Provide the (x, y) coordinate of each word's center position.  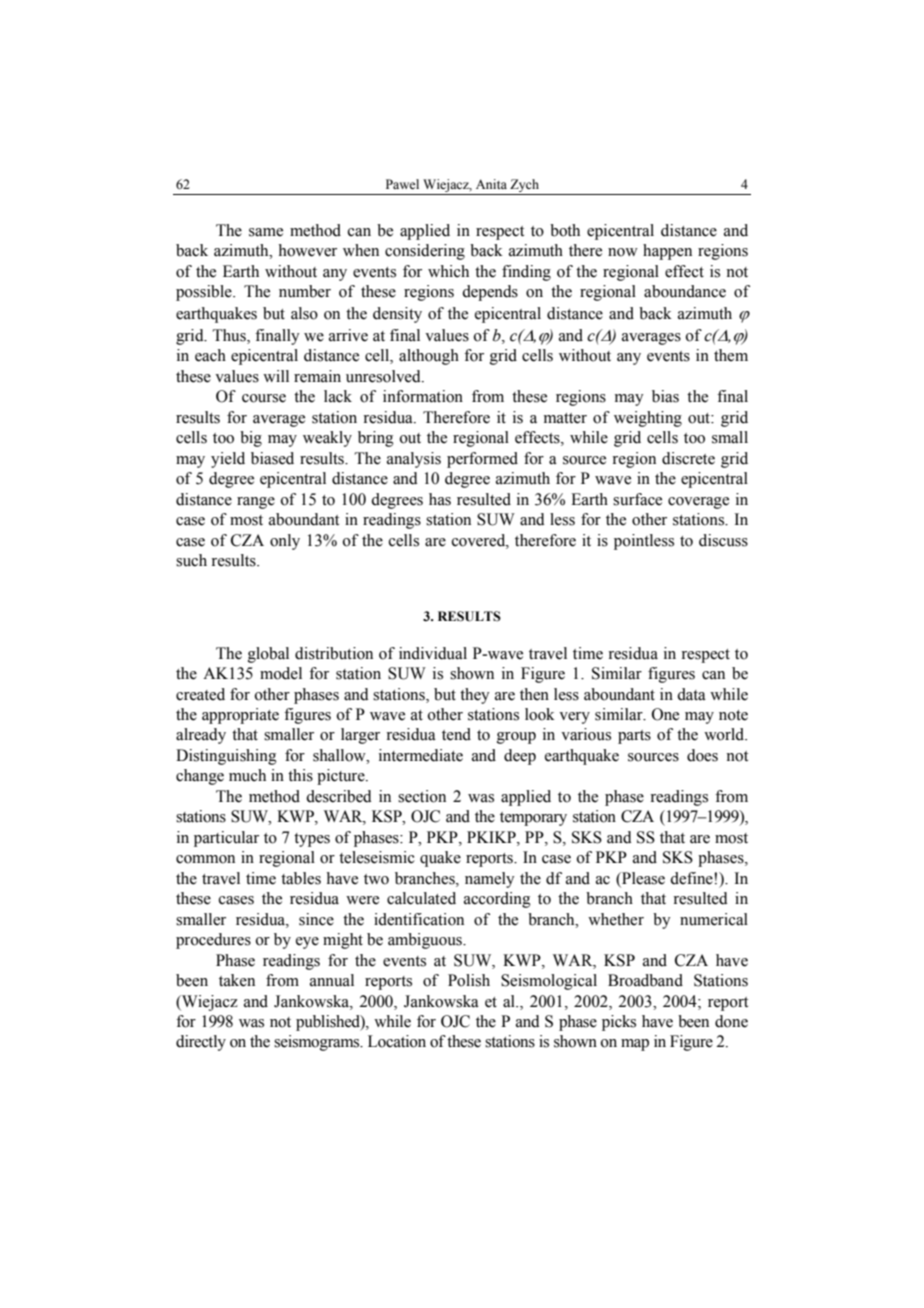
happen (667, 252)
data (691, 694)
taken (237, 980)
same (266, 232)
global (268, 655)
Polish (469, 980)
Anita (491, 184)
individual (433, 653)
